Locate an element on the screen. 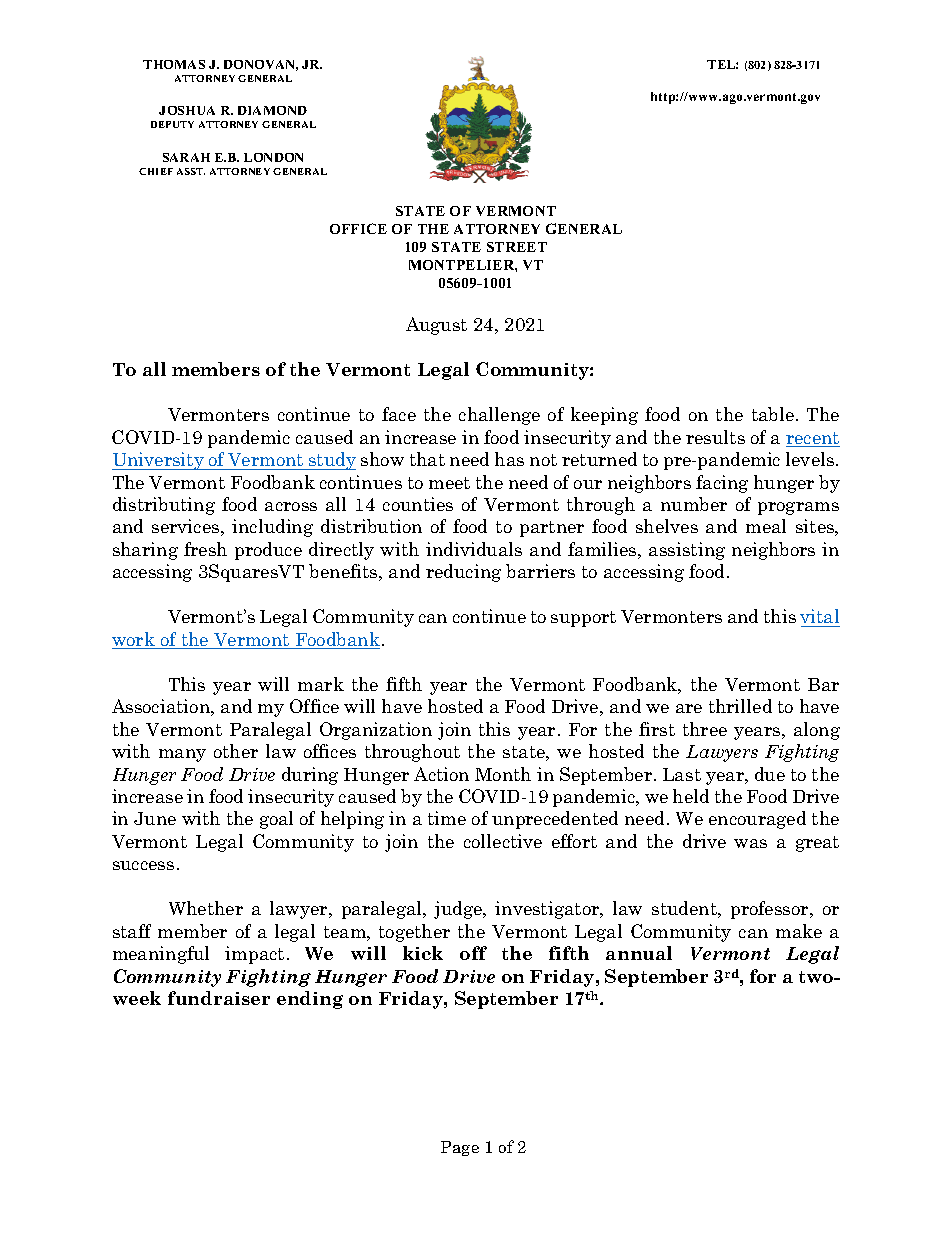 This screenshot has width=952, height=1233. was is located at coordinates (750, 843).
